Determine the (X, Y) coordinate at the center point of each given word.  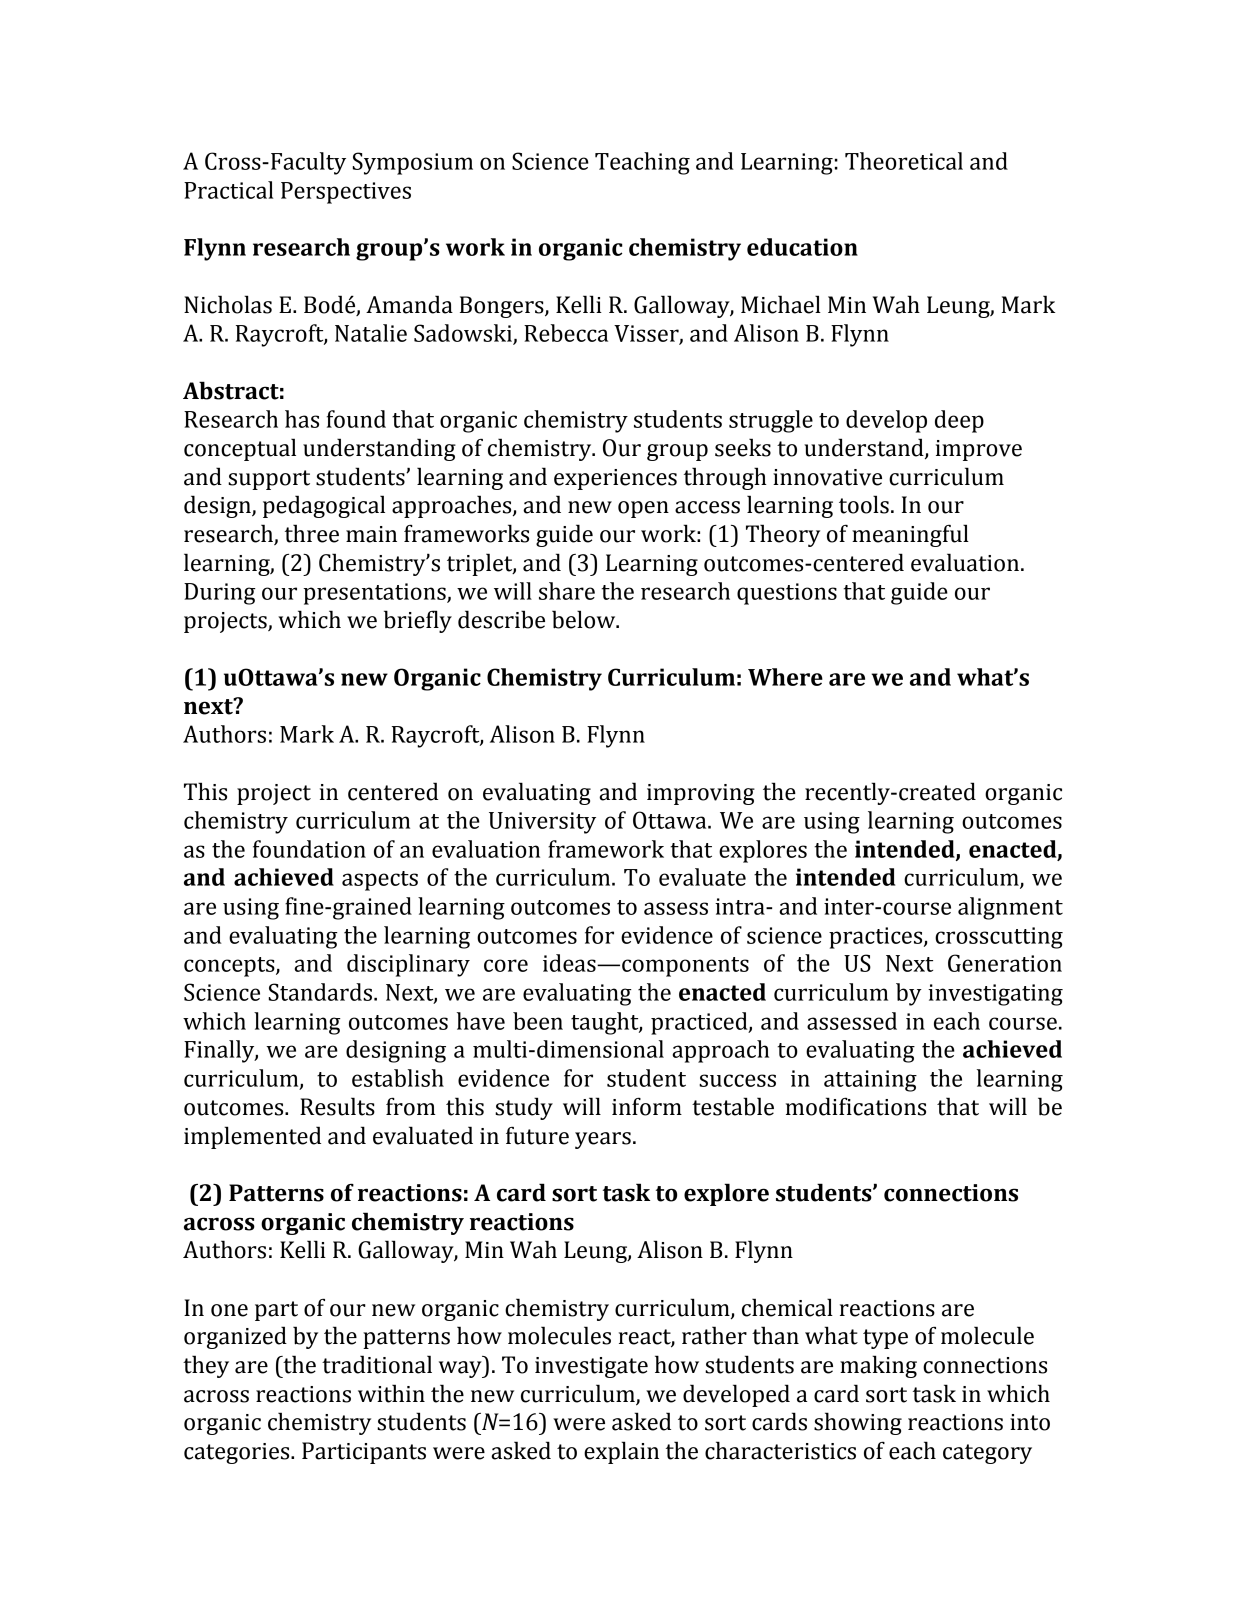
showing (858, 1423)
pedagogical (324, 506)
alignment (1010, 908)
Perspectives (346, 193)
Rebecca (566, 333)
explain (621, 1452)
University (542, 823)
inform (647, 1107)
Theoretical (904, 161)
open (643, 509)
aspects (380, 881)
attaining (870, 1081)
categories (238, 1453)
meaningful (910, 535)
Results (337, 1106)
